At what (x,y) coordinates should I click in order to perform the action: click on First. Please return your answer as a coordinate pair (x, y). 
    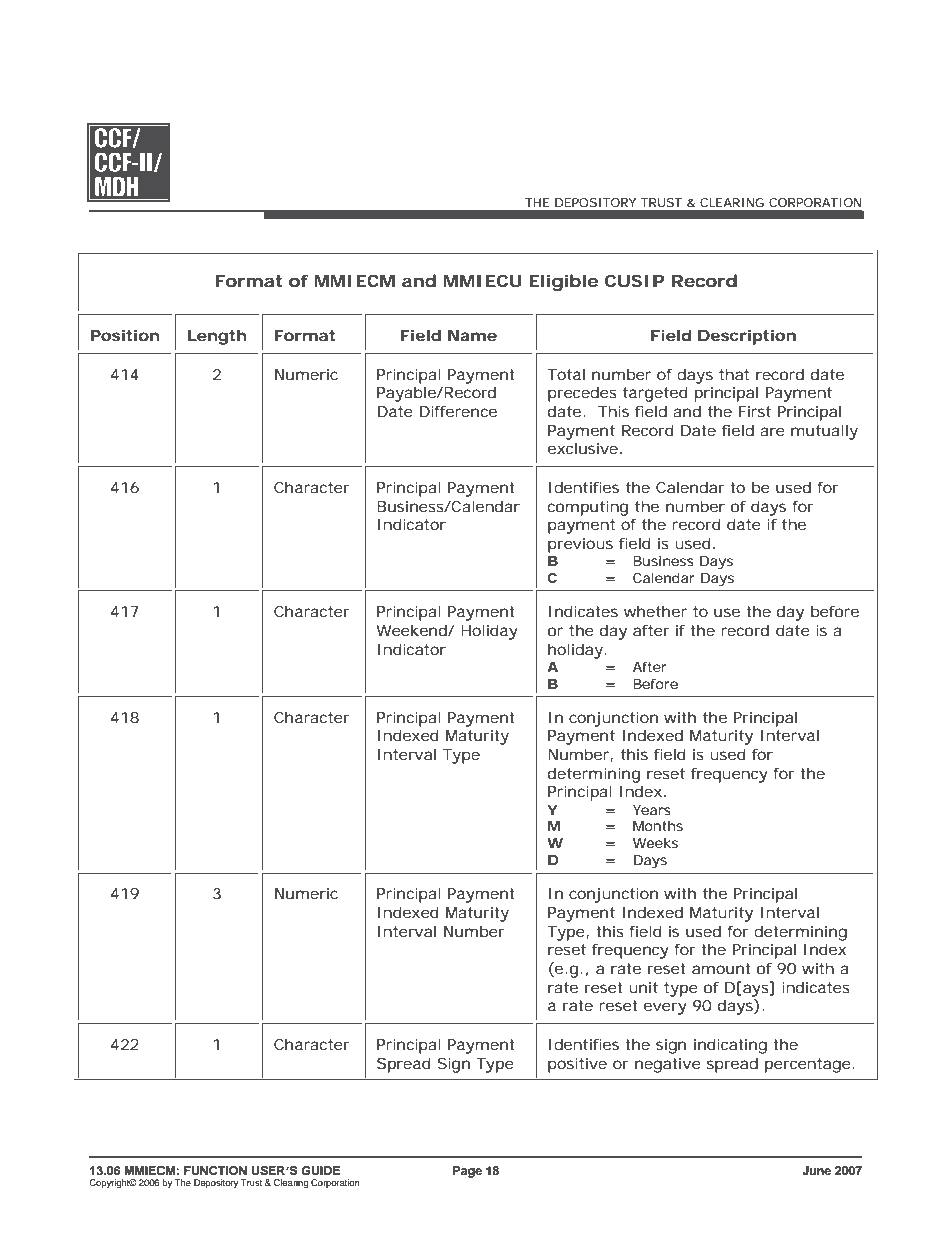
    Looking at the image, I should click on (755, 411).
